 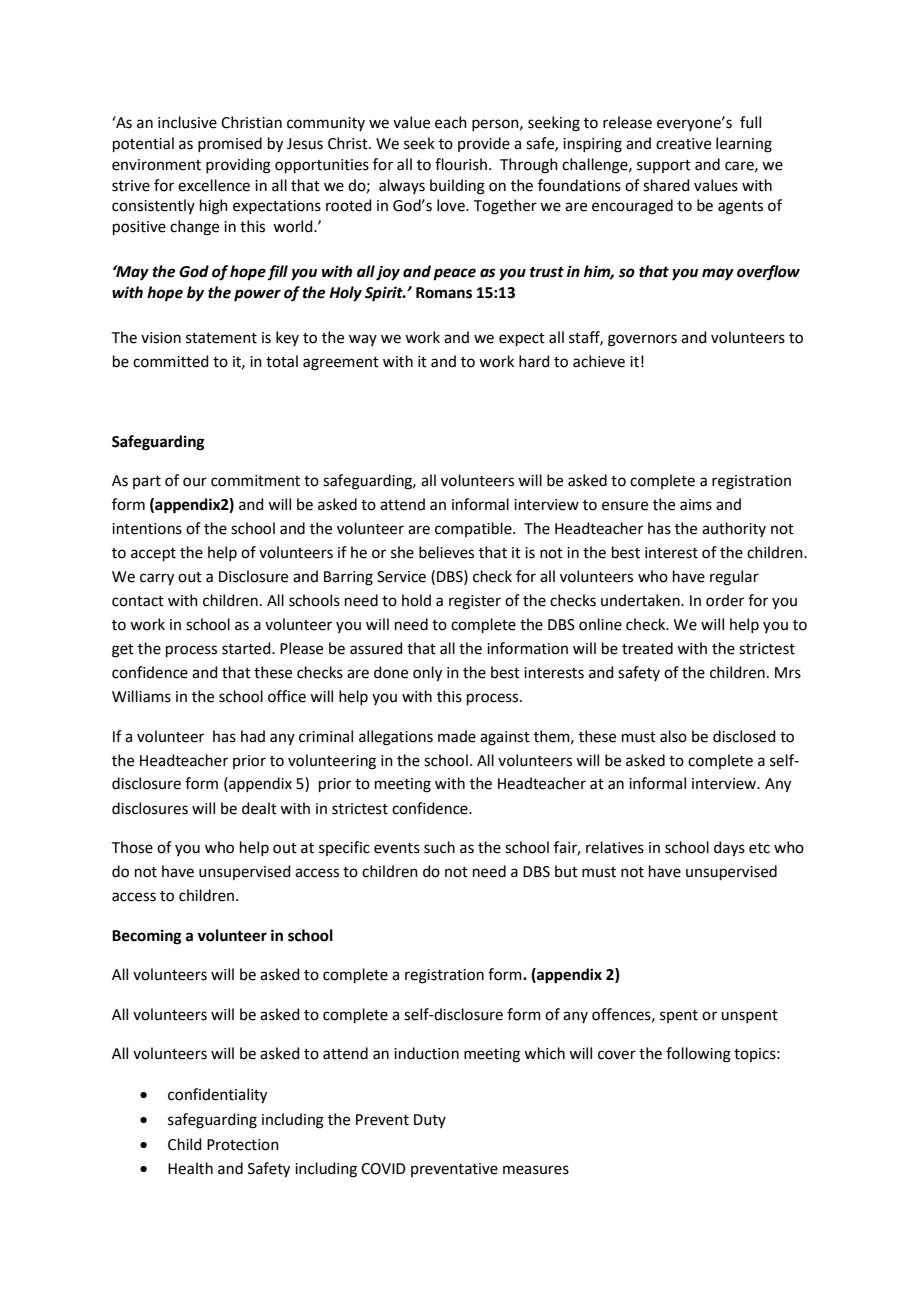 What do you see at coordinates (729, 849) in the page?
I see `days` at bounding box center [729, 849].
